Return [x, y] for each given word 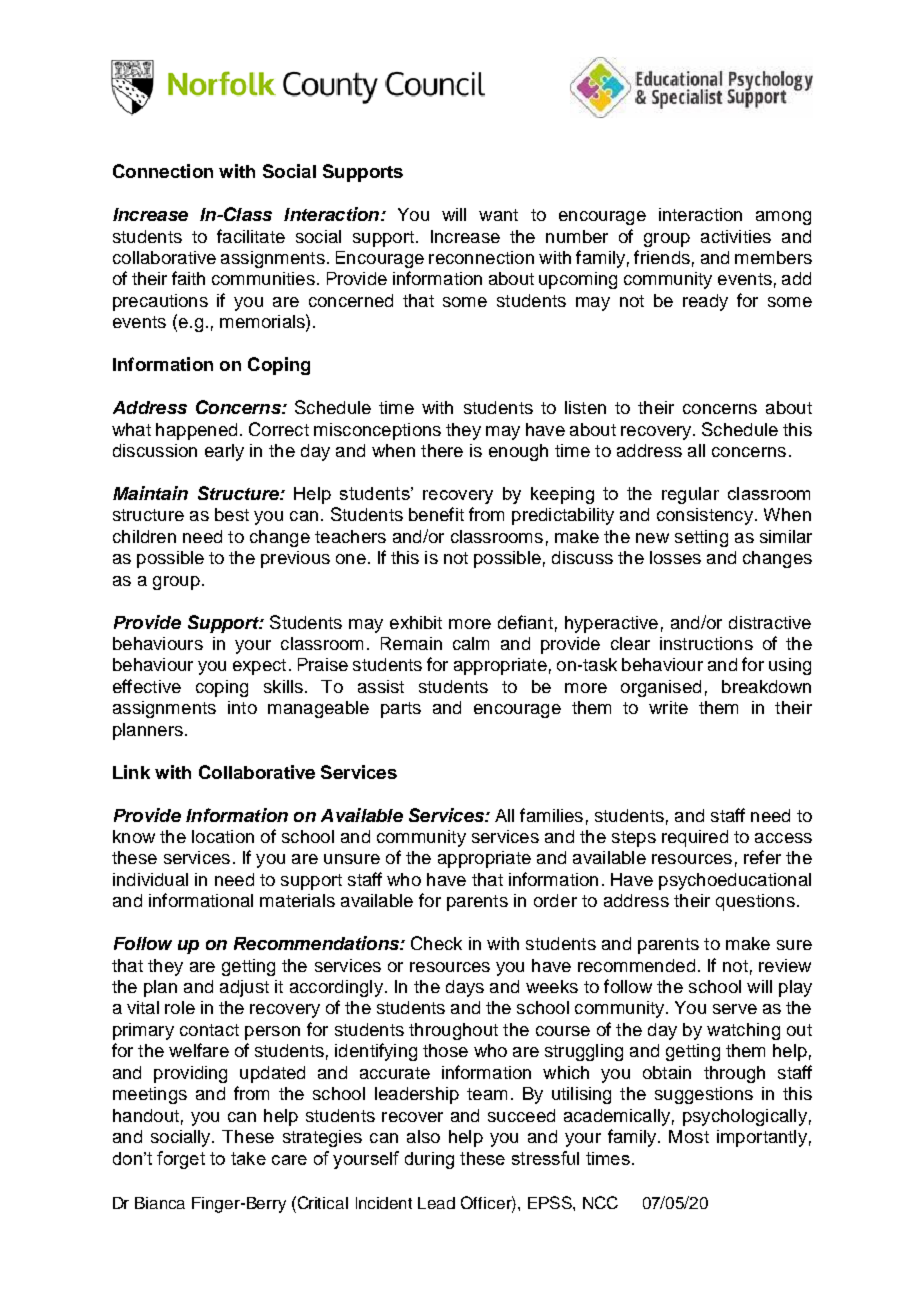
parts [401, 710]
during [429, 1160]
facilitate [251, 236]
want [498, 215]
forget [181, 1160]
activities [736, 236]
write [668, 707]
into [242, 707]
